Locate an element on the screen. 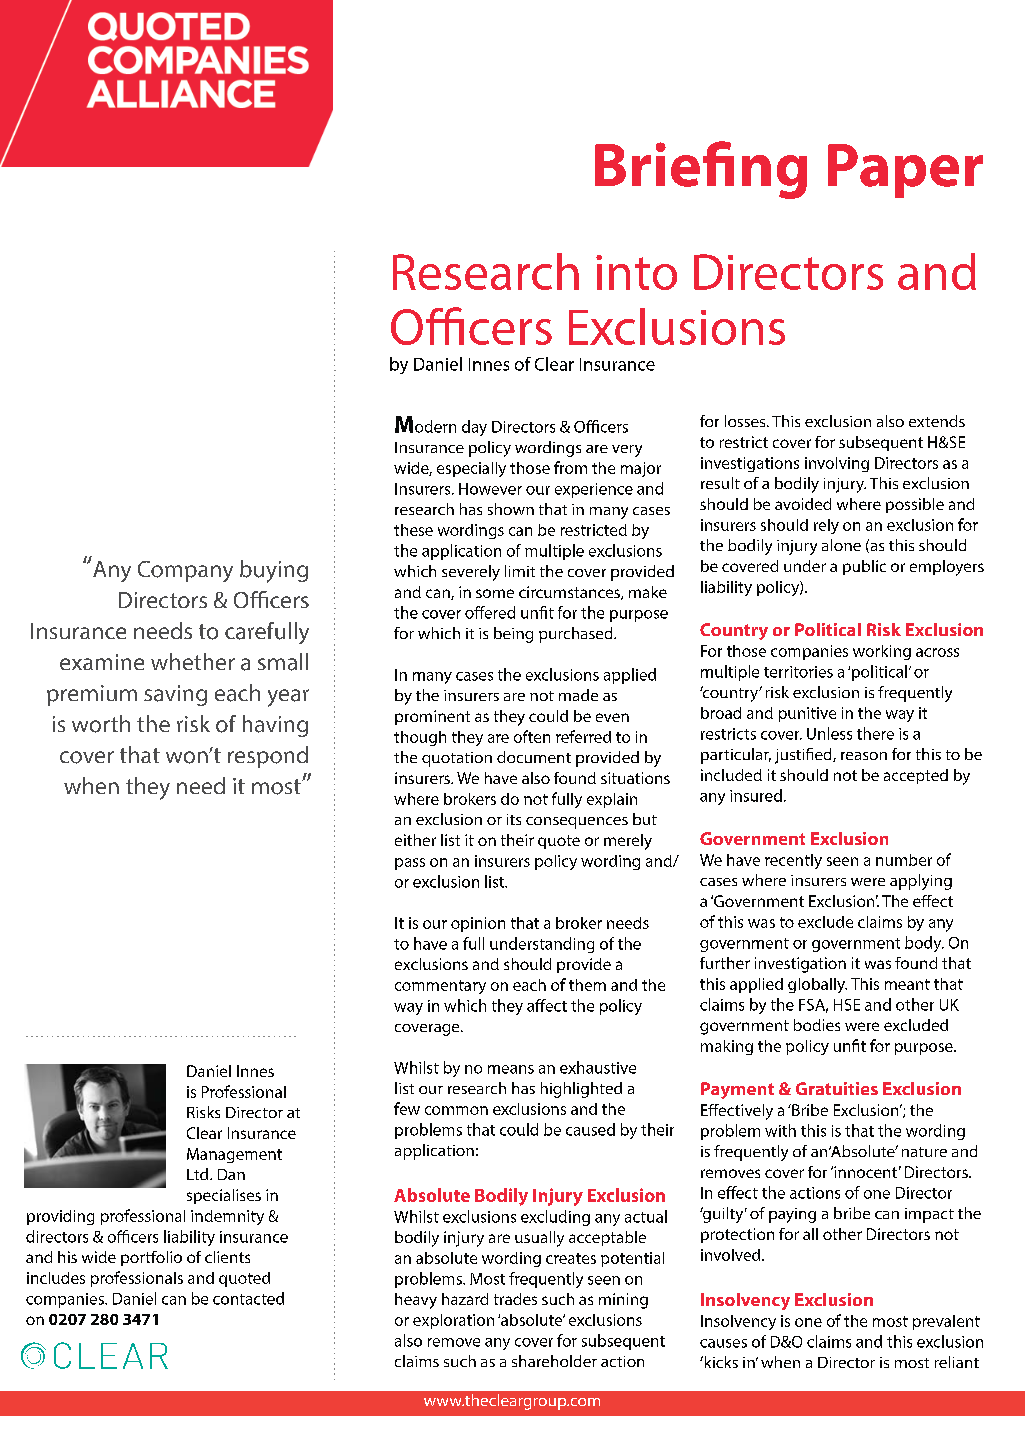 This screenshot has width=1026, height=1451. into is located at coordinates (636, 272).
